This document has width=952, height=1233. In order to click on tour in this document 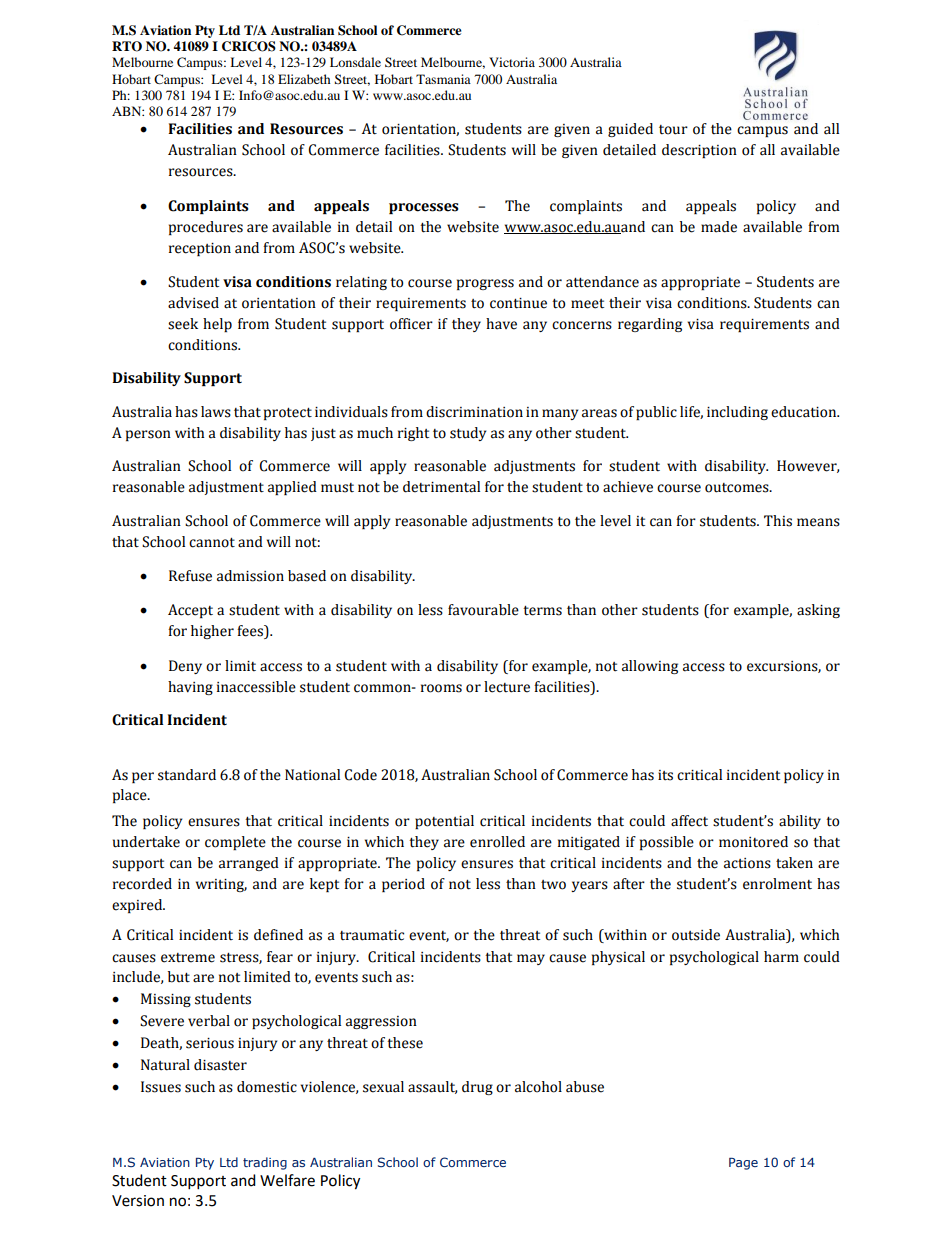, I will do `click(673, 130)`.
